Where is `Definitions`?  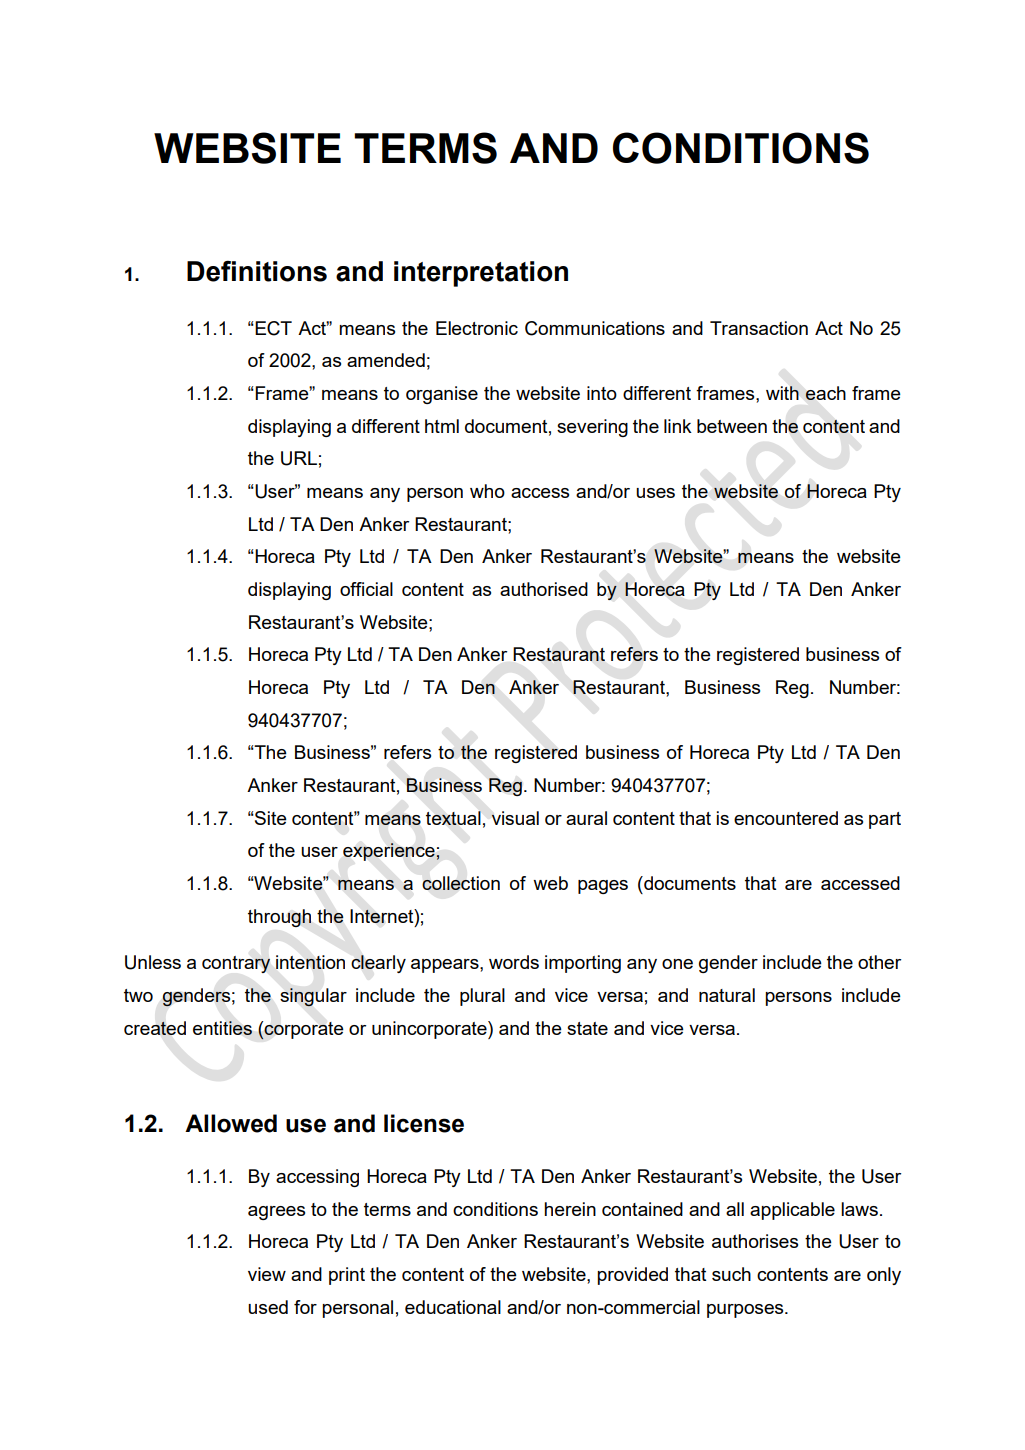
Definitions is located at coordinates (257, 271).
